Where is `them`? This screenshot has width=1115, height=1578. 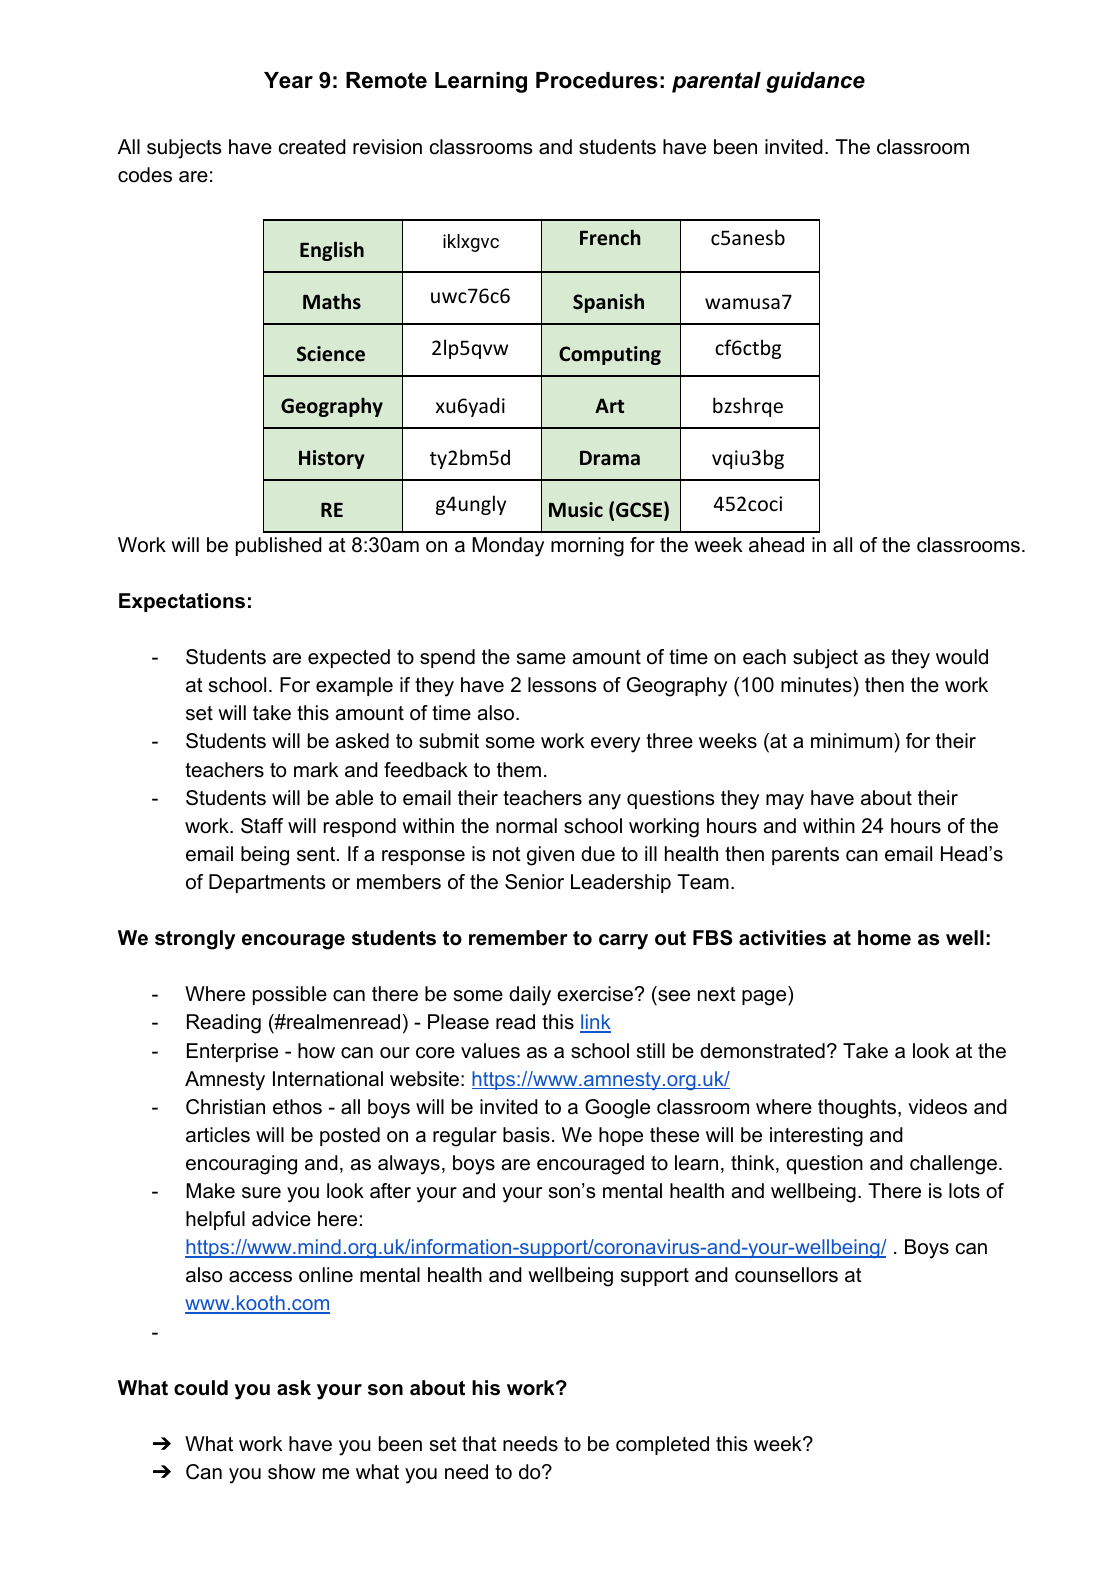
them is located at coordinates (519, 770).
